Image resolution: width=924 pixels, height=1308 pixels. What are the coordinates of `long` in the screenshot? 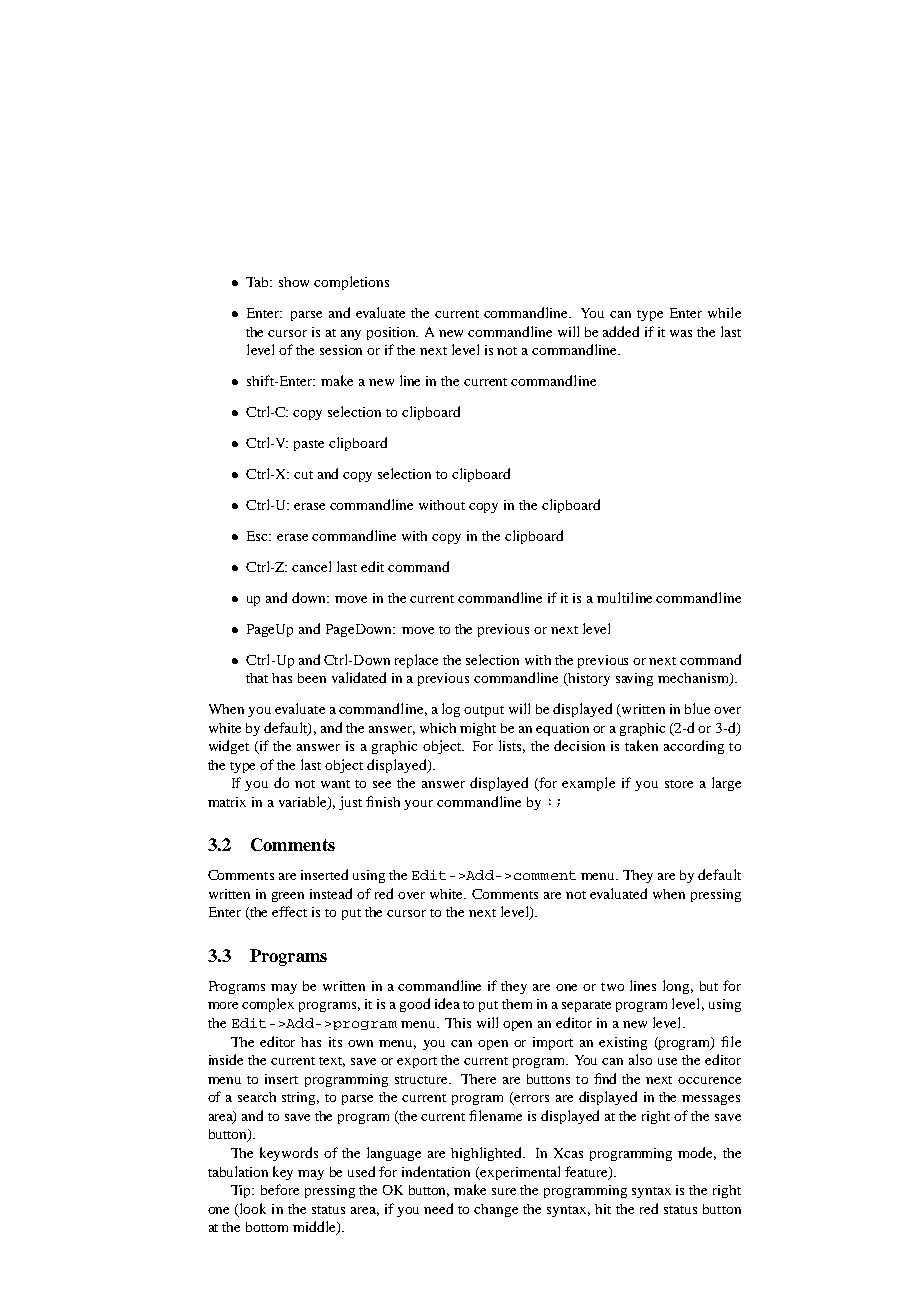 It's located at (678, 987).
